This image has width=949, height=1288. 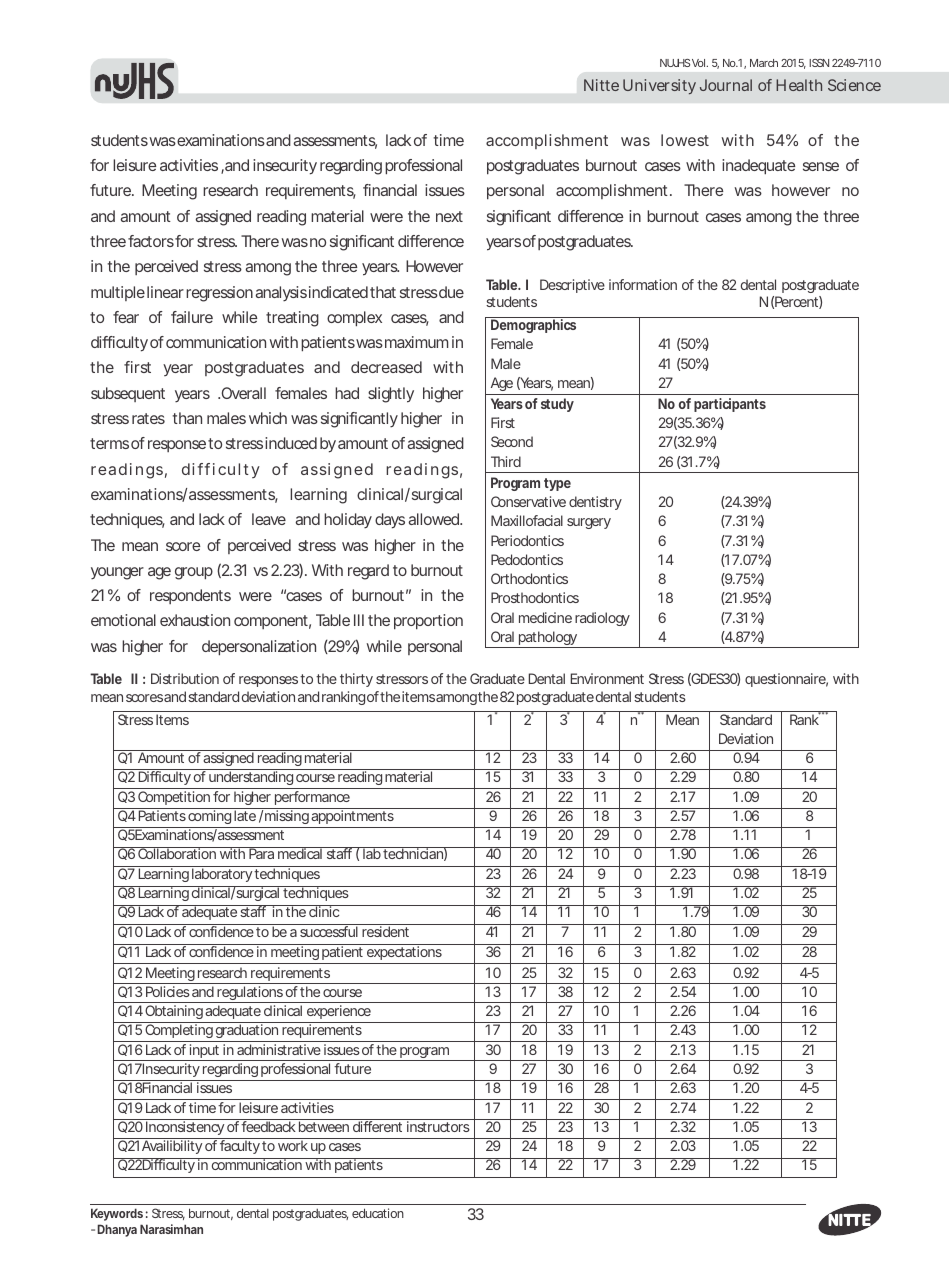 I want to click on Keywords, so click(x=117, y=1214).
